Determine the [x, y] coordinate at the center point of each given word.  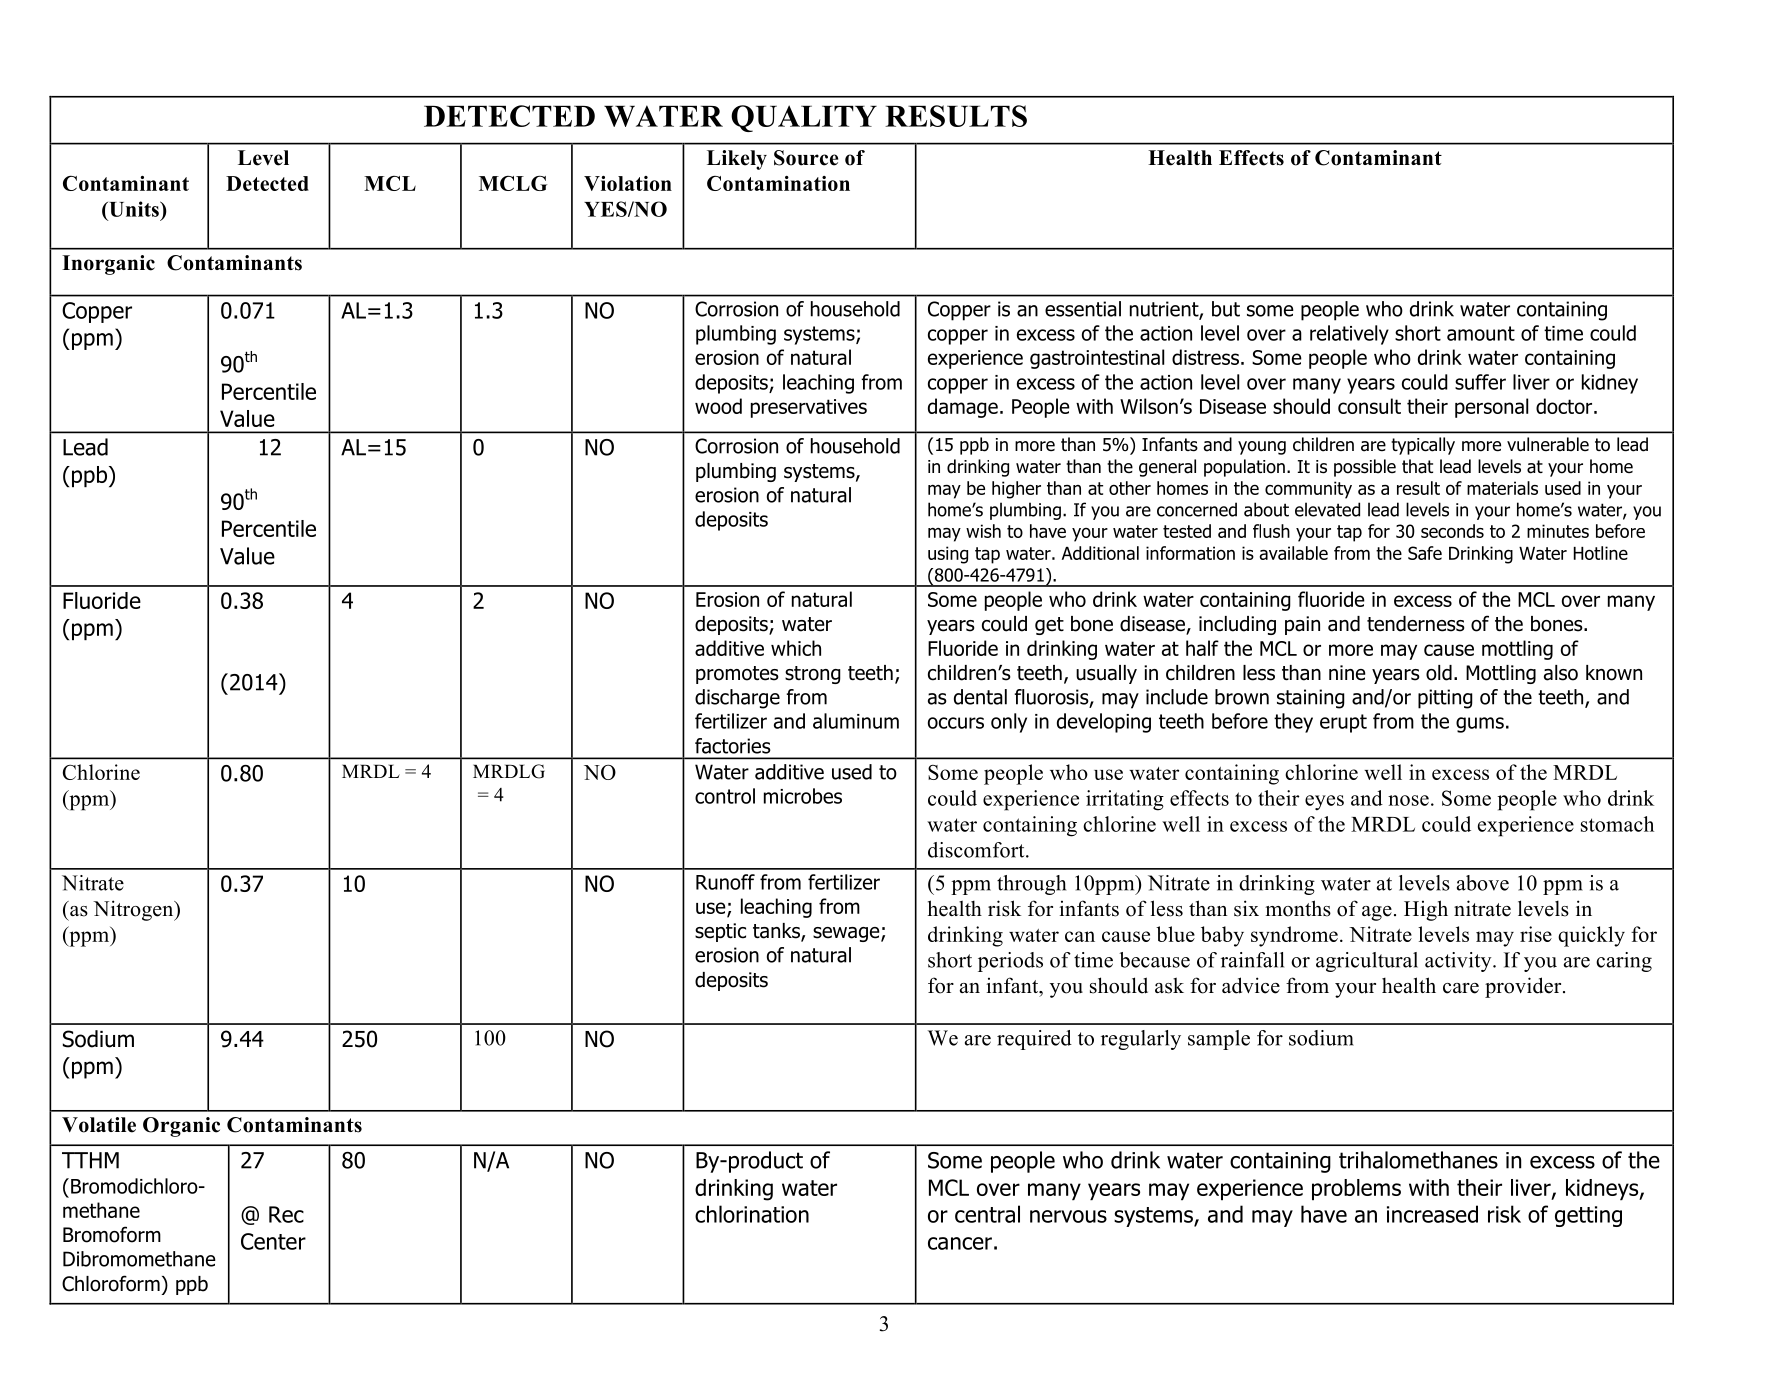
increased [1432, 1214]
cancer [960, 1243]
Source [806, 158]
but [1226, 309]
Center [273, 1241]
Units [134, 209]
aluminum [856, 721]
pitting [1445, 699]
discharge [737, 699]
